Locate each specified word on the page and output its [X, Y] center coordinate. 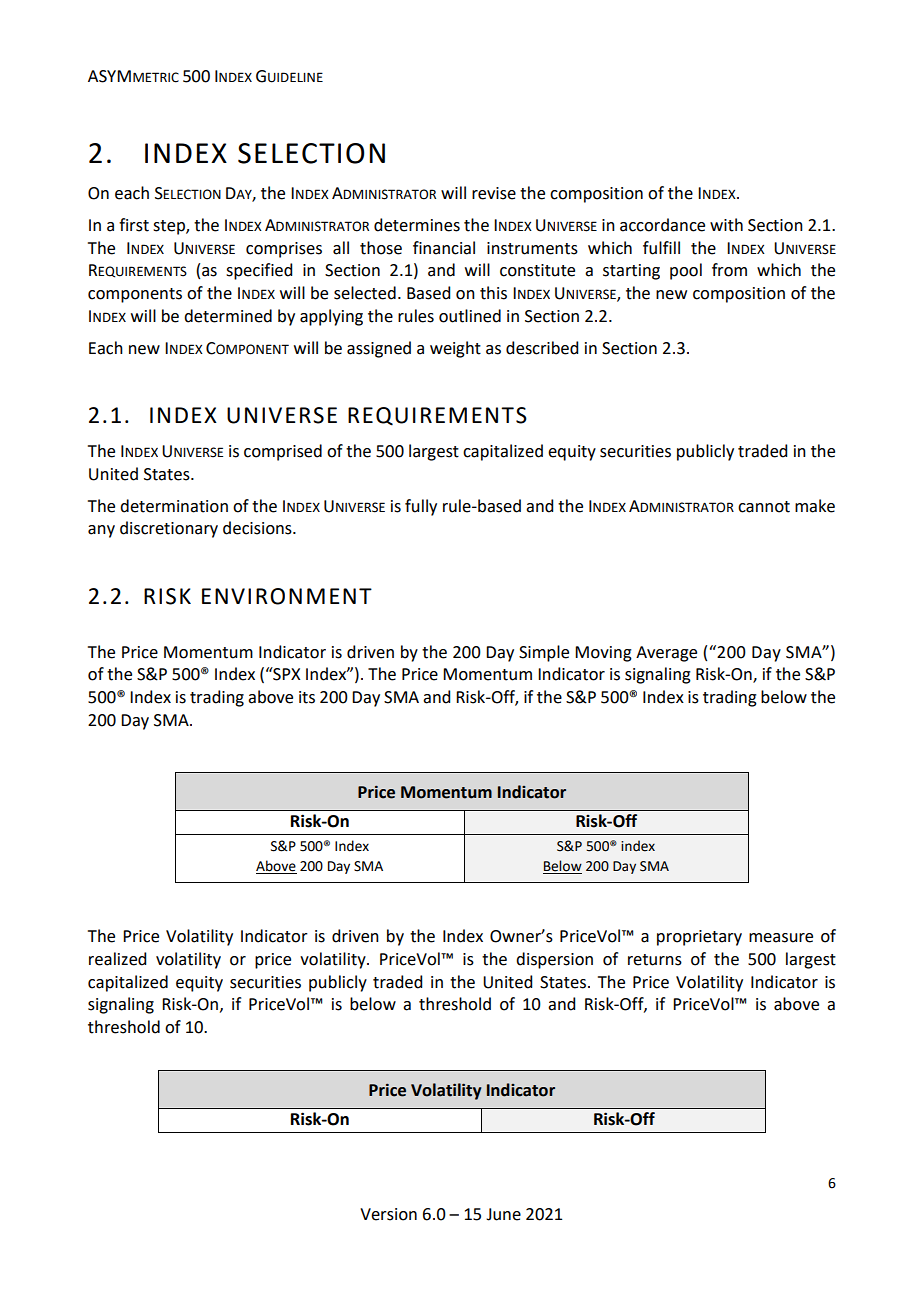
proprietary [699, 938]
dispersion [554, 960]
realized [117, 959]
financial [444, 248]
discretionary [169, 529]
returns [655, 960]
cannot [764, 507]
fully [421, 507]
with [726, 225]
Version [388, 1214]
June [503, 1214]
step [170, 227]
